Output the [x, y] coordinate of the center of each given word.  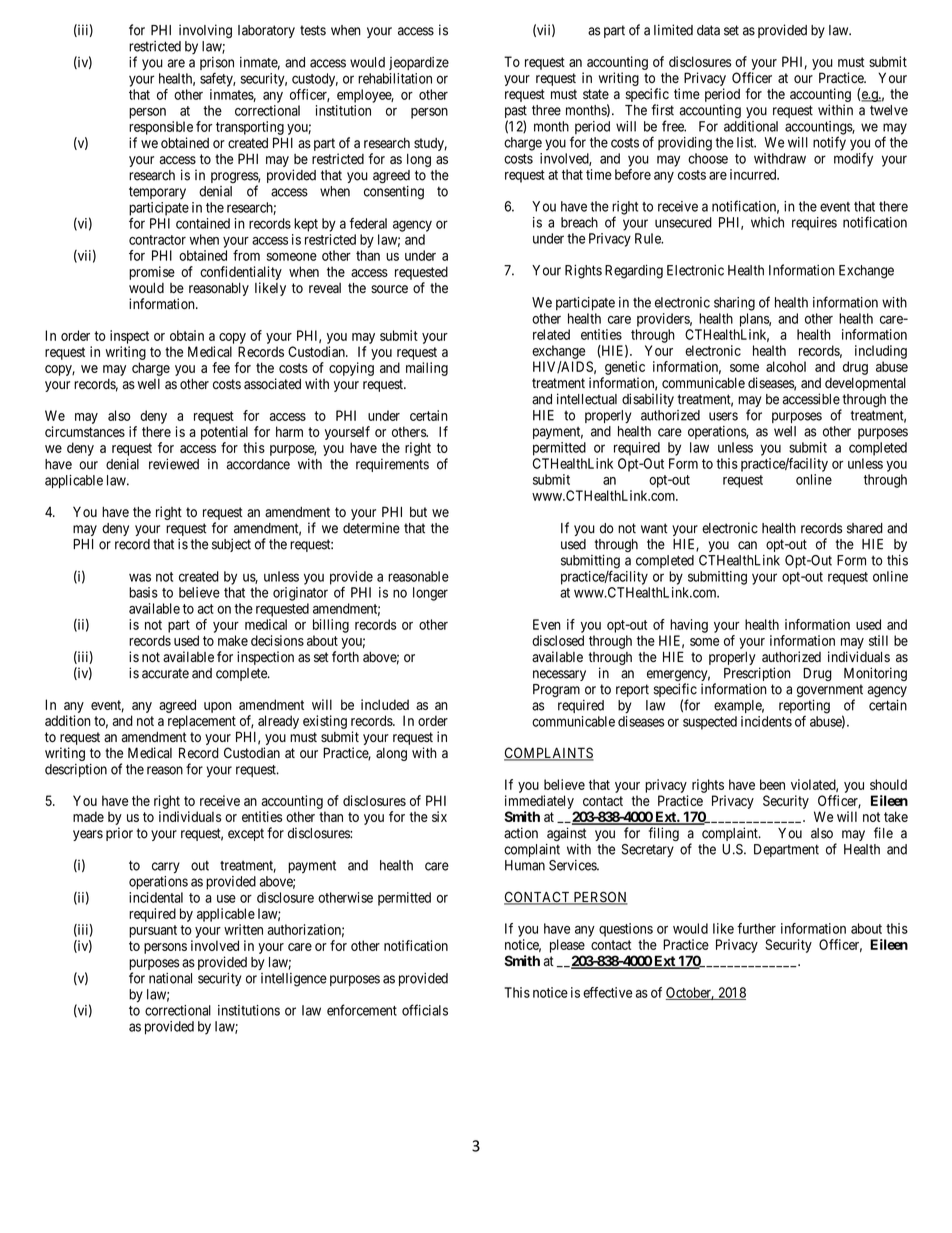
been [772, 784]
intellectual [587, 399]
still [878, 640]
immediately [539, 802]
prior [119, 834]
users [723, 416]
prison [217, 63]
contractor [157, 240]
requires [814, 223]
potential [224, 433]
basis [143, 592]
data [708, 30]
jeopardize [419, 63]
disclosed [558, 640]
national [170, 978]
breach [579, 222]
